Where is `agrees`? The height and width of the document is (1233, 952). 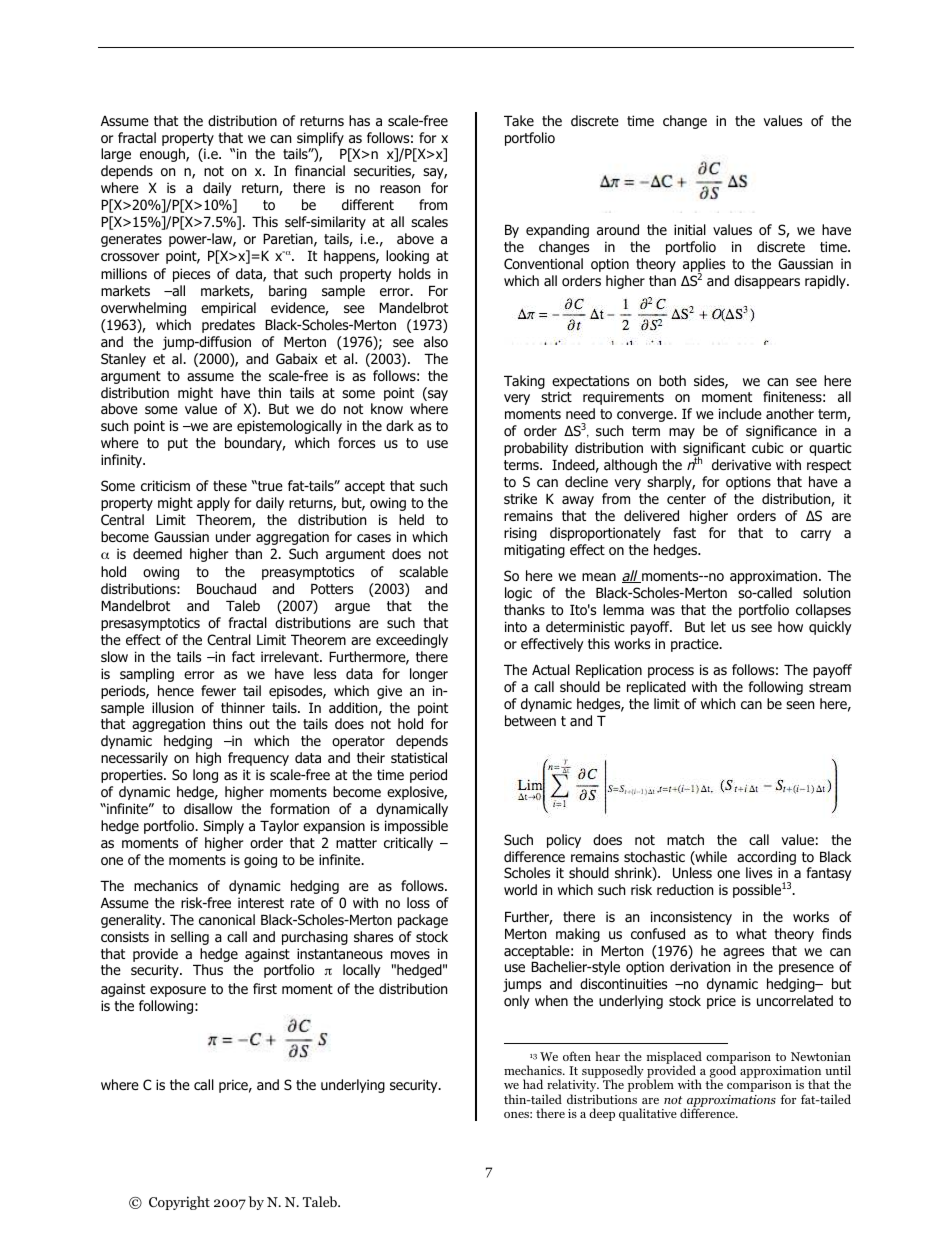 agrees is located at coordinates (743, 953).
